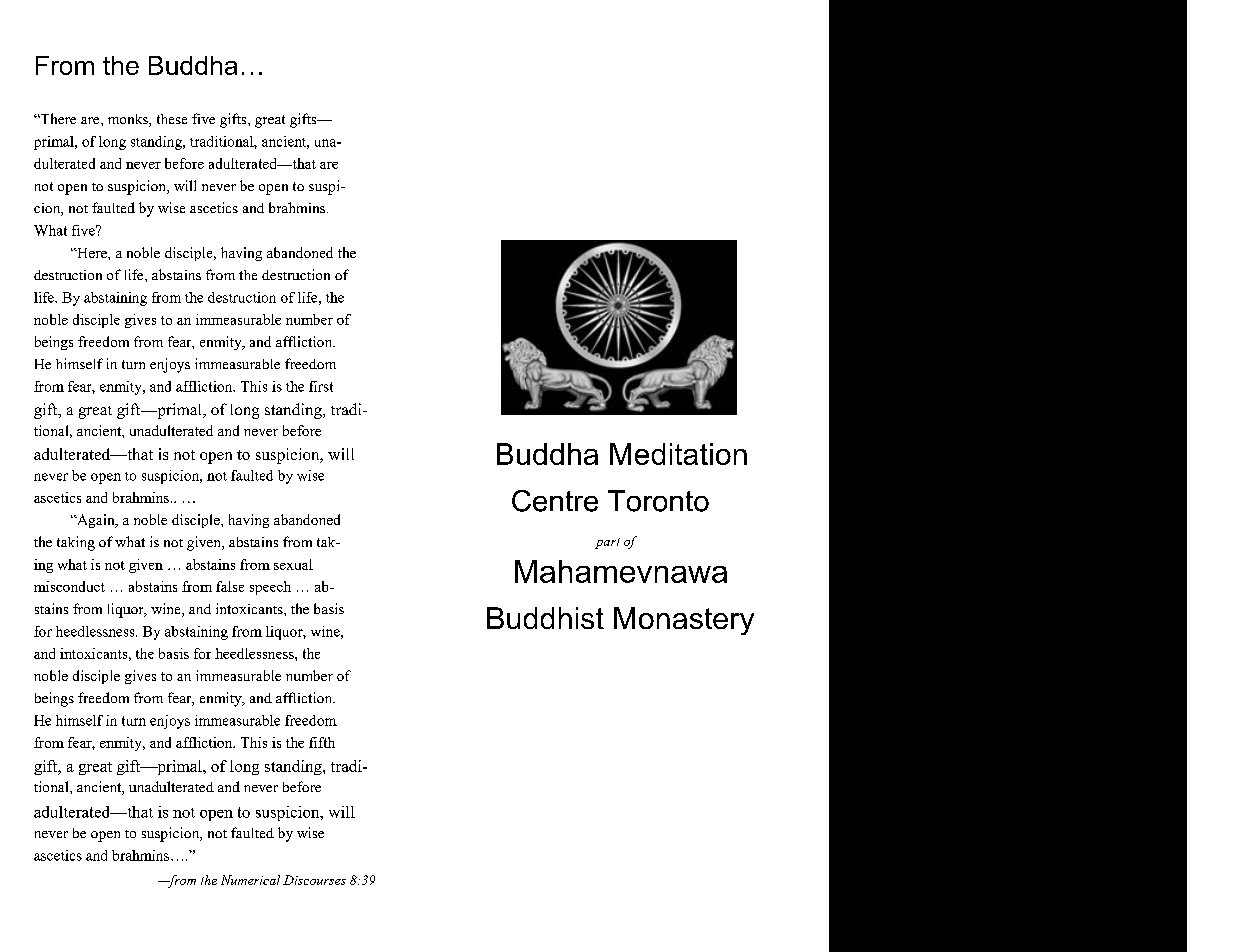 The image size is (1233, 952). What do you see at coordinates (545, 618) in the document?
I see `Buddhist` at bounding box center [545, 618].
